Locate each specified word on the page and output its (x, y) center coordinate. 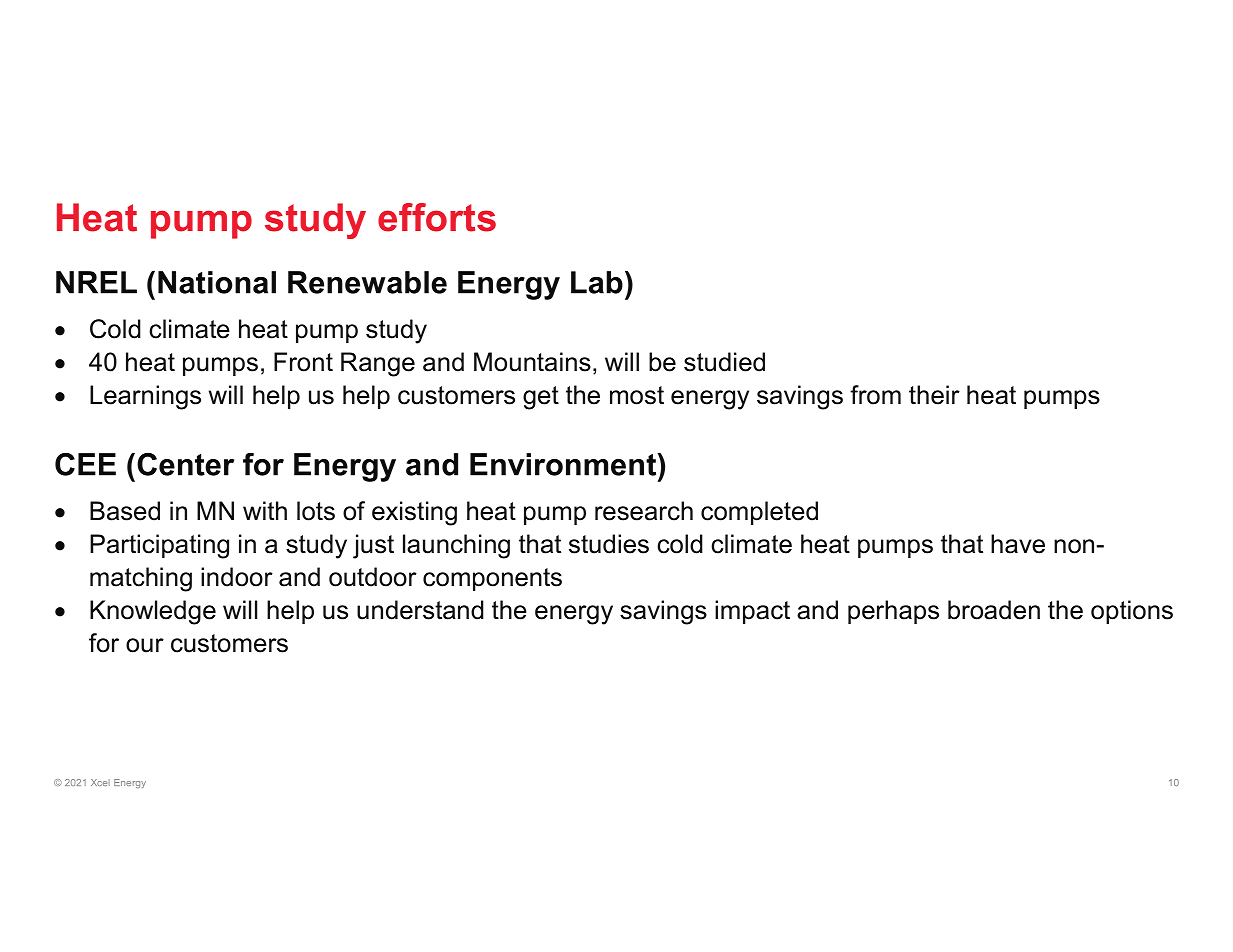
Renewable (367, 282)
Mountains (532, 362)
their (934, 395)
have (1018, 544)
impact (752, 612)
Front (303, 362)
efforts (437, 217)
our (145, 645)
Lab (597, 282)
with (265, 510)
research (644, 511)
